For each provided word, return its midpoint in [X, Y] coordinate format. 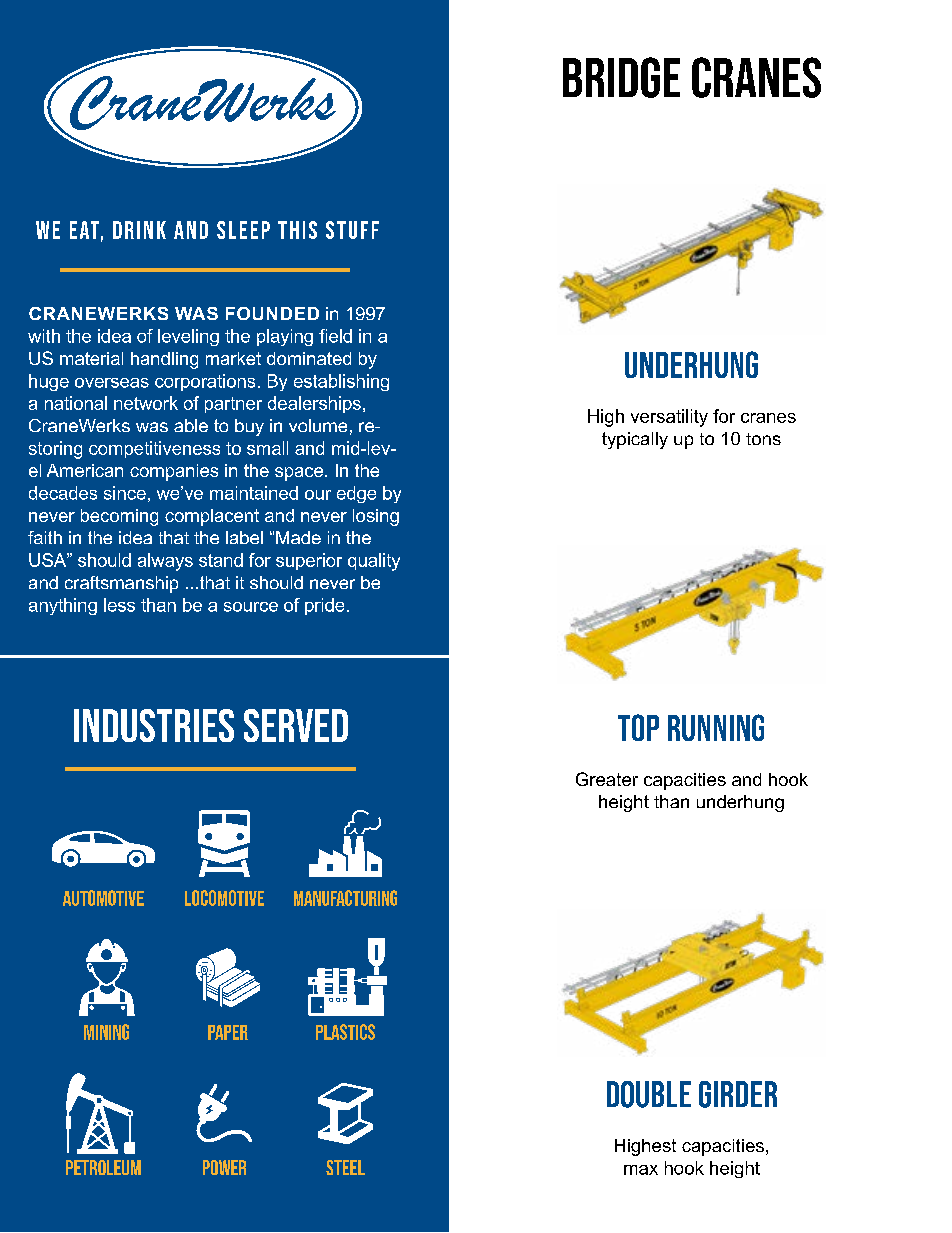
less [119, 605]
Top [638, 727]
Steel [345, 1167]
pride [324, 606]
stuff [352, 230]
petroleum [103, 1167]
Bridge [621, 77]
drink [139, 230]
